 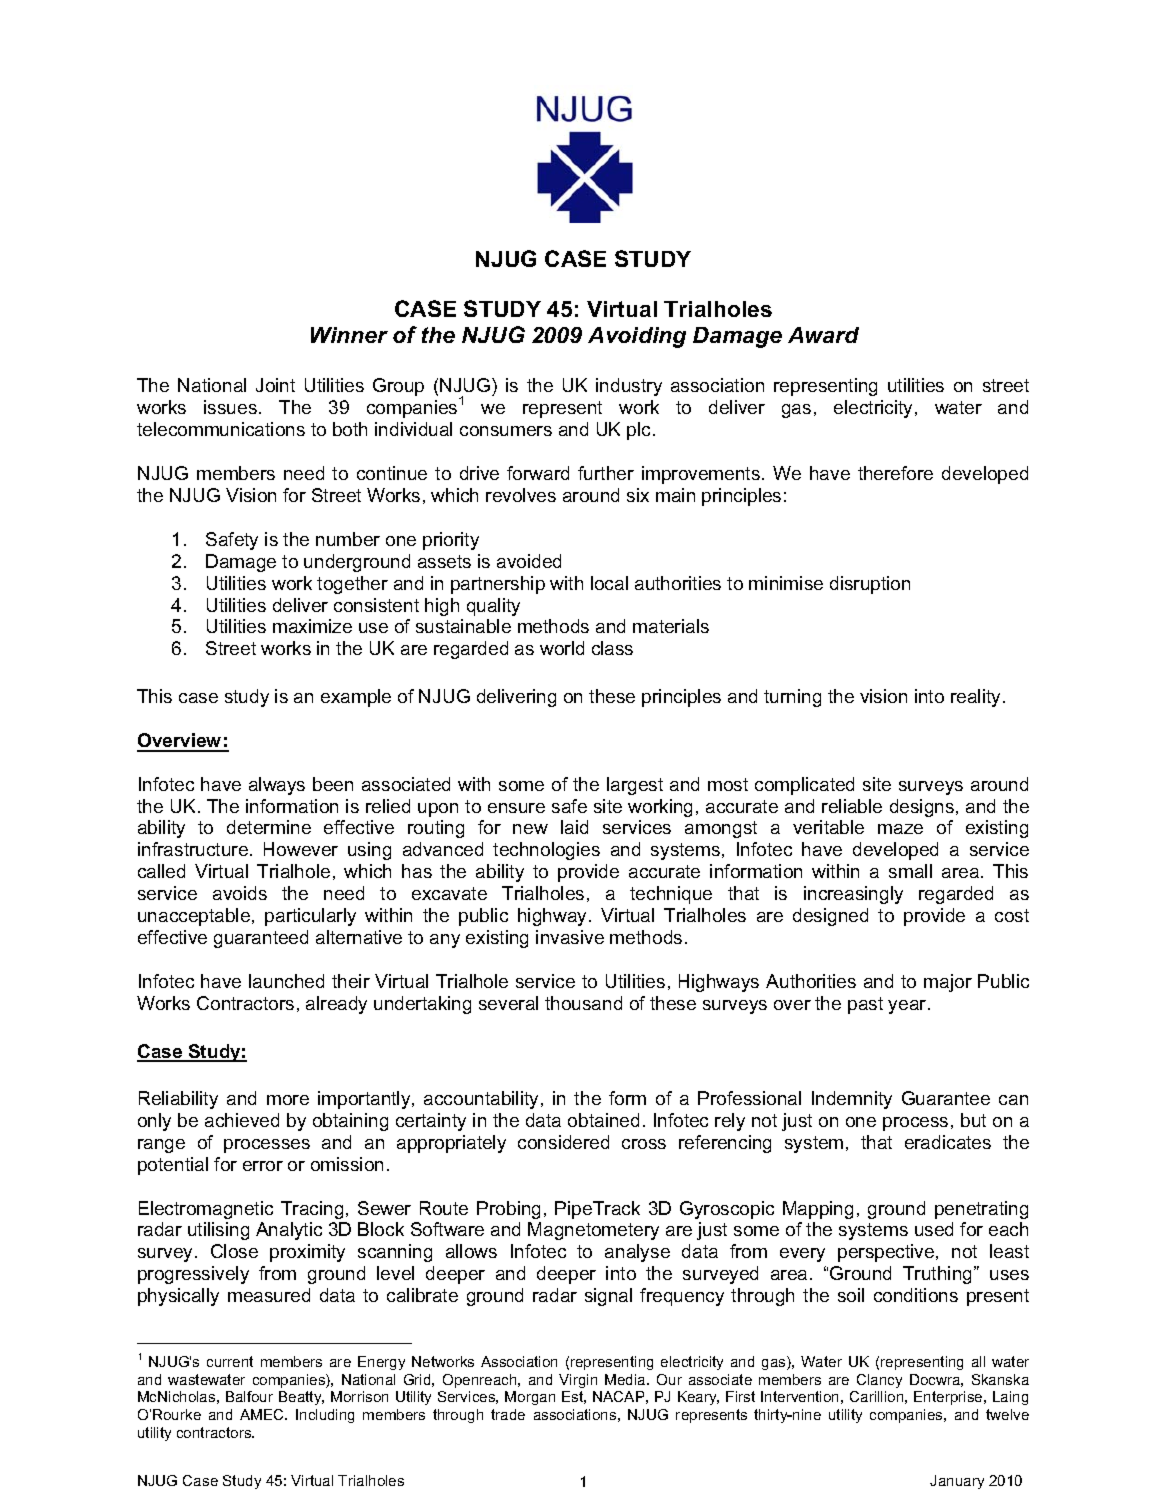 I want to click on designs, so click(x=922, y=808).
